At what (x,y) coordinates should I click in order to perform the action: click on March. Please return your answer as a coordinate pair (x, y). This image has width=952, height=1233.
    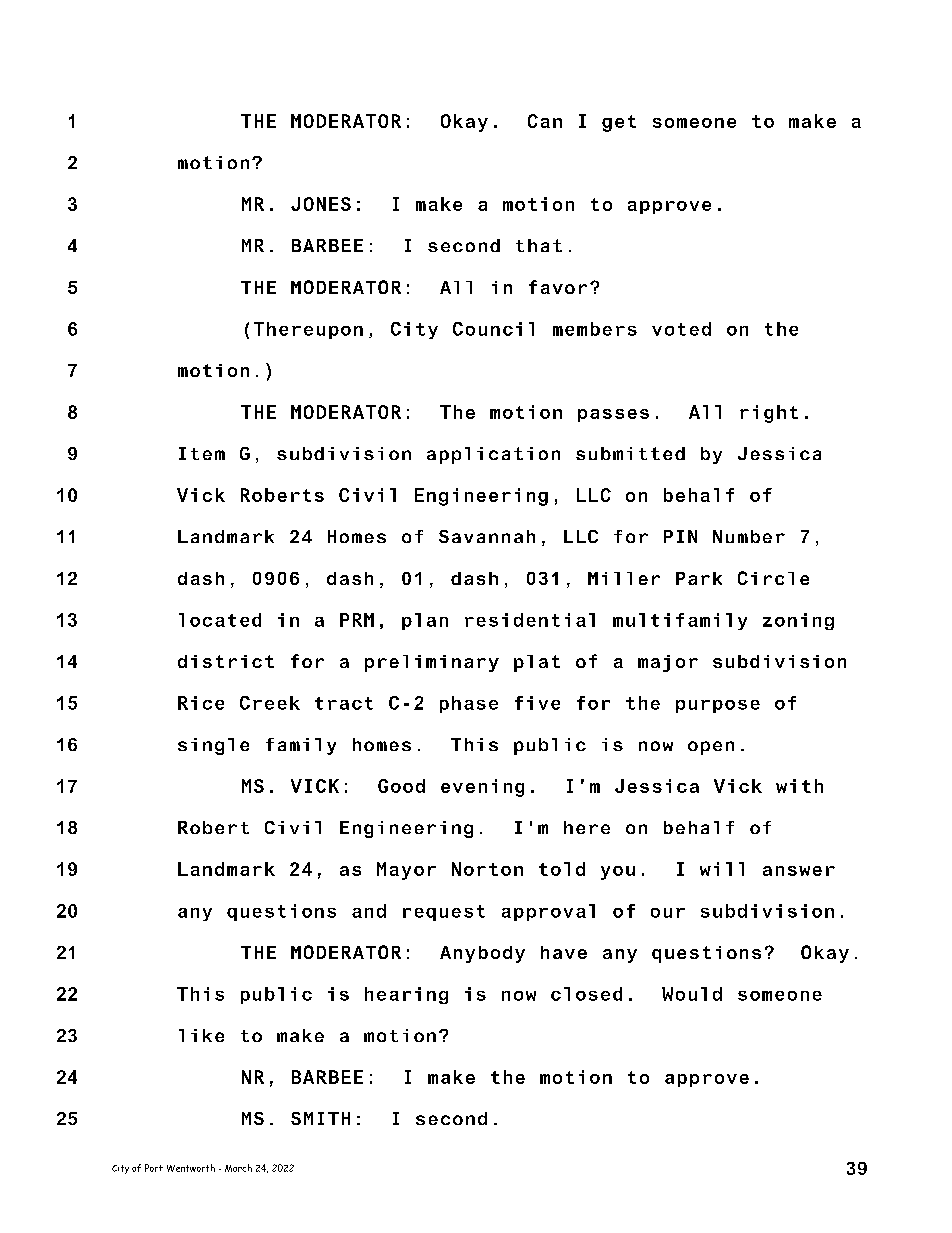
    Looking at the image, I should click on (238, 1168).
